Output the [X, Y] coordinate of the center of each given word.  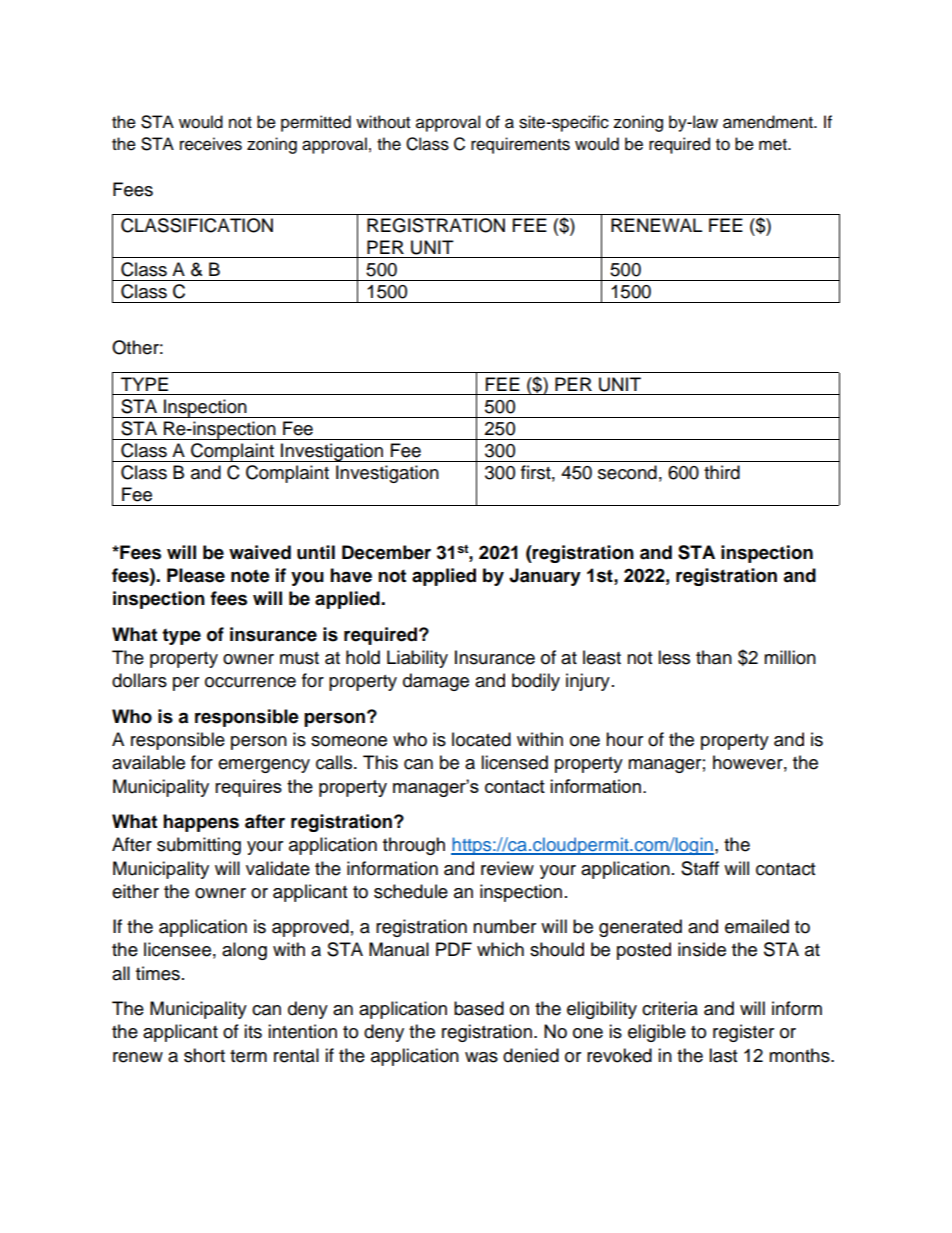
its [253, 1031]
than [714, 657]
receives [211, 144]
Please [196, 575]
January [545, 577]
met [774, 145]
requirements [520, 145]
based [479, 1008]
